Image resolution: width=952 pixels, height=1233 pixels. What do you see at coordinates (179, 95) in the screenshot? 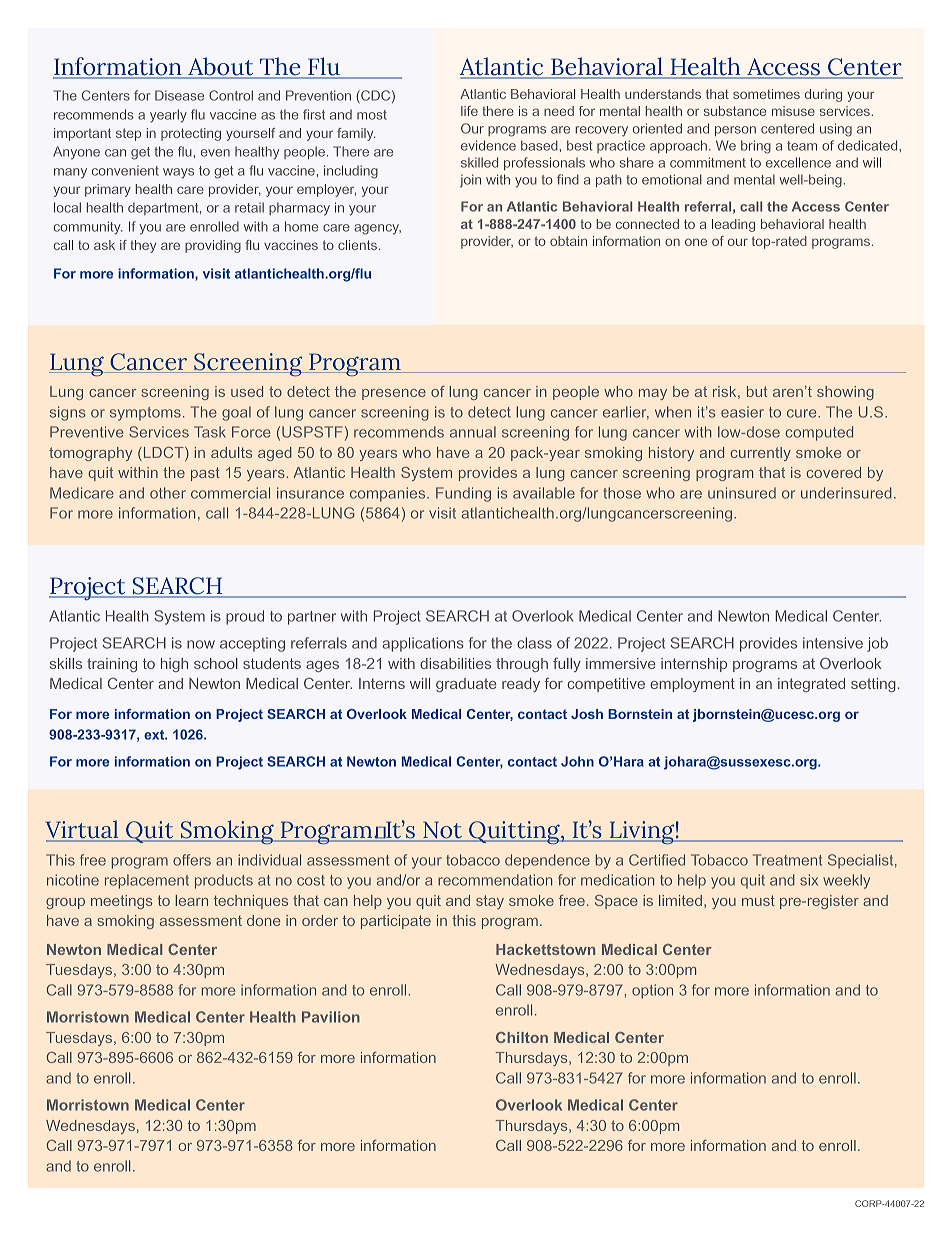
I see `Disease` at bounding box center [179, 95].
